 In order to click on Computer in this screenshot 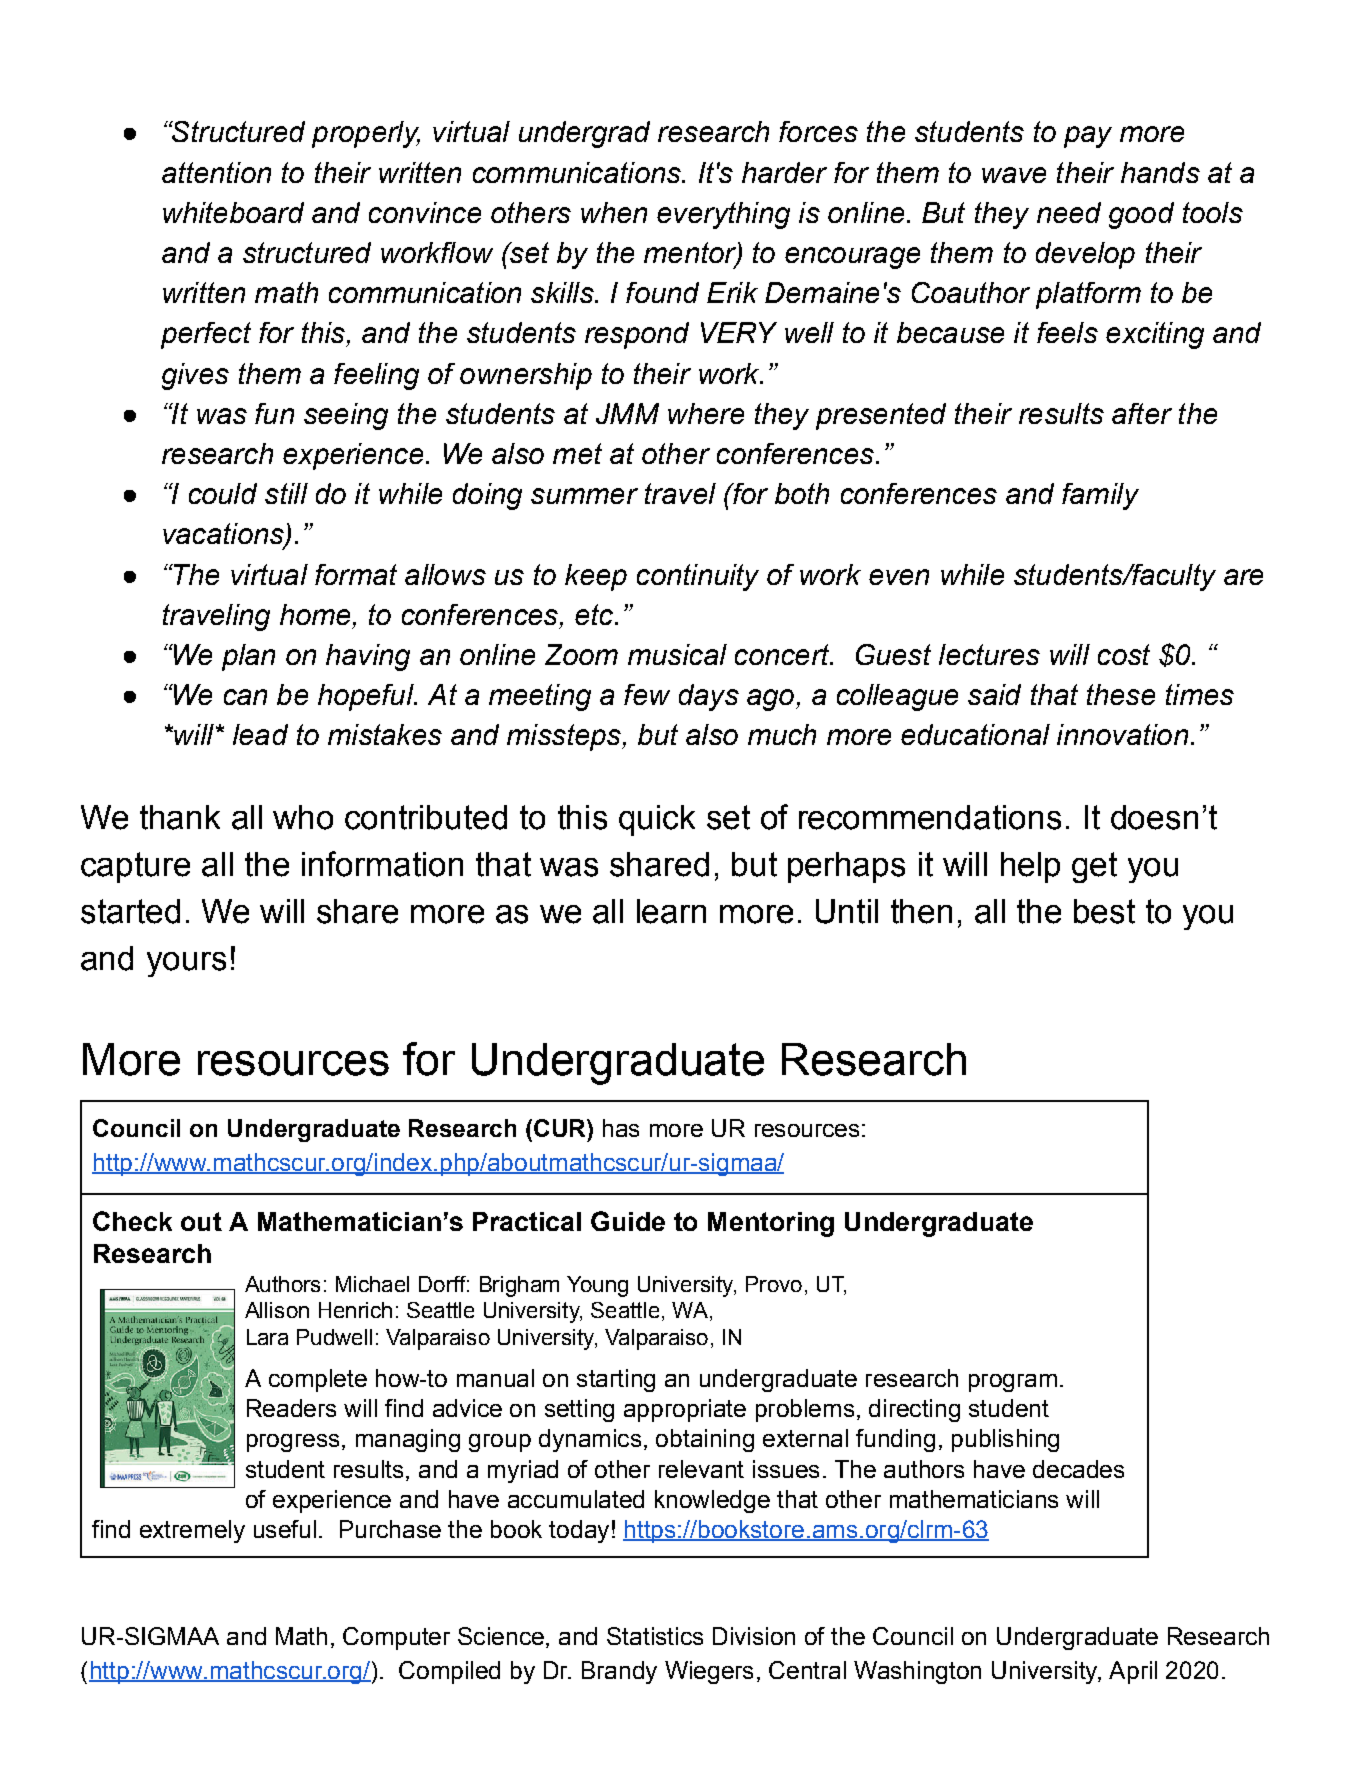, I will do `click(396, 1638)`.
